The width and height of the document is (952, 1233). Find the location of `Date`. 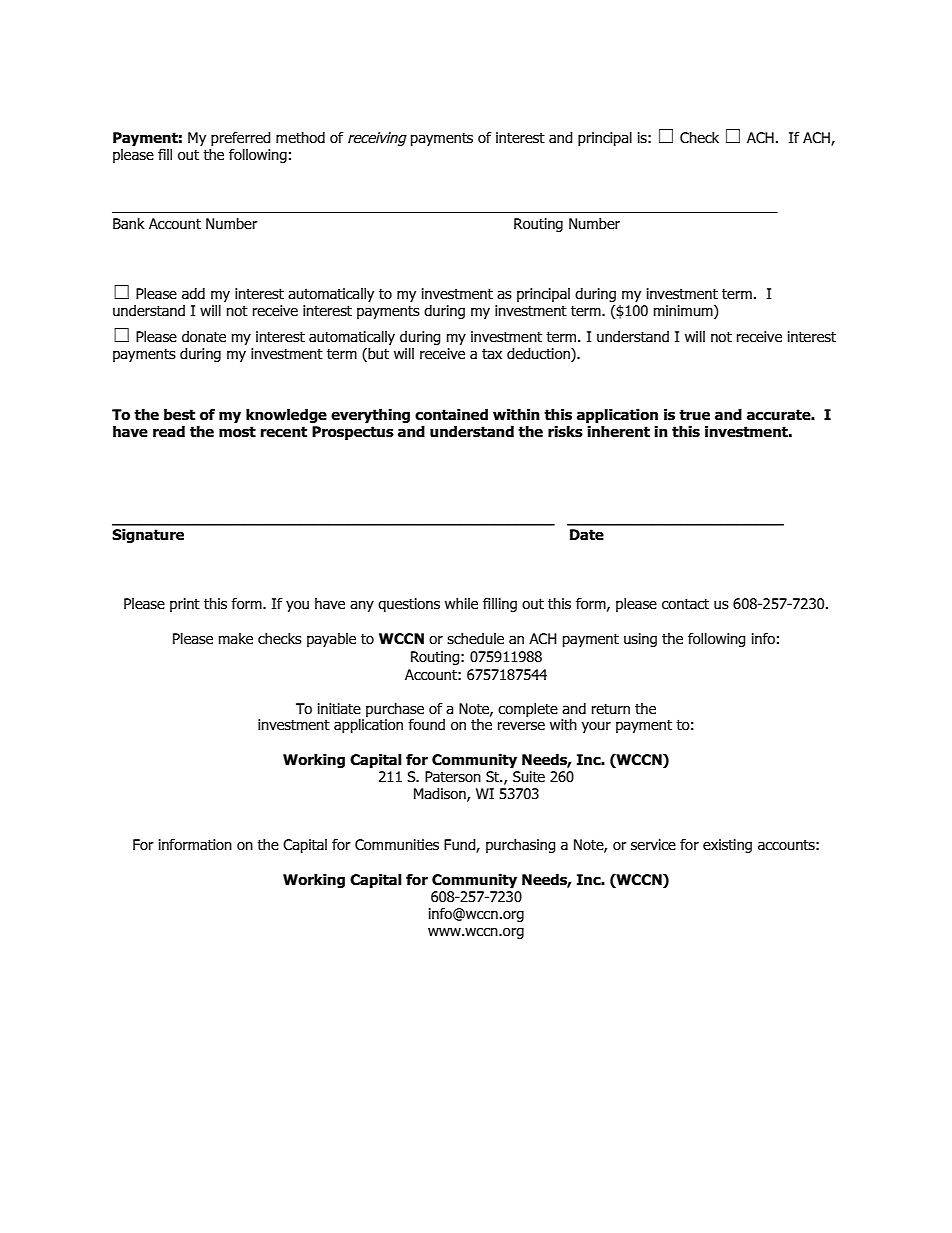

Date is located at coordinates (587, 535).
